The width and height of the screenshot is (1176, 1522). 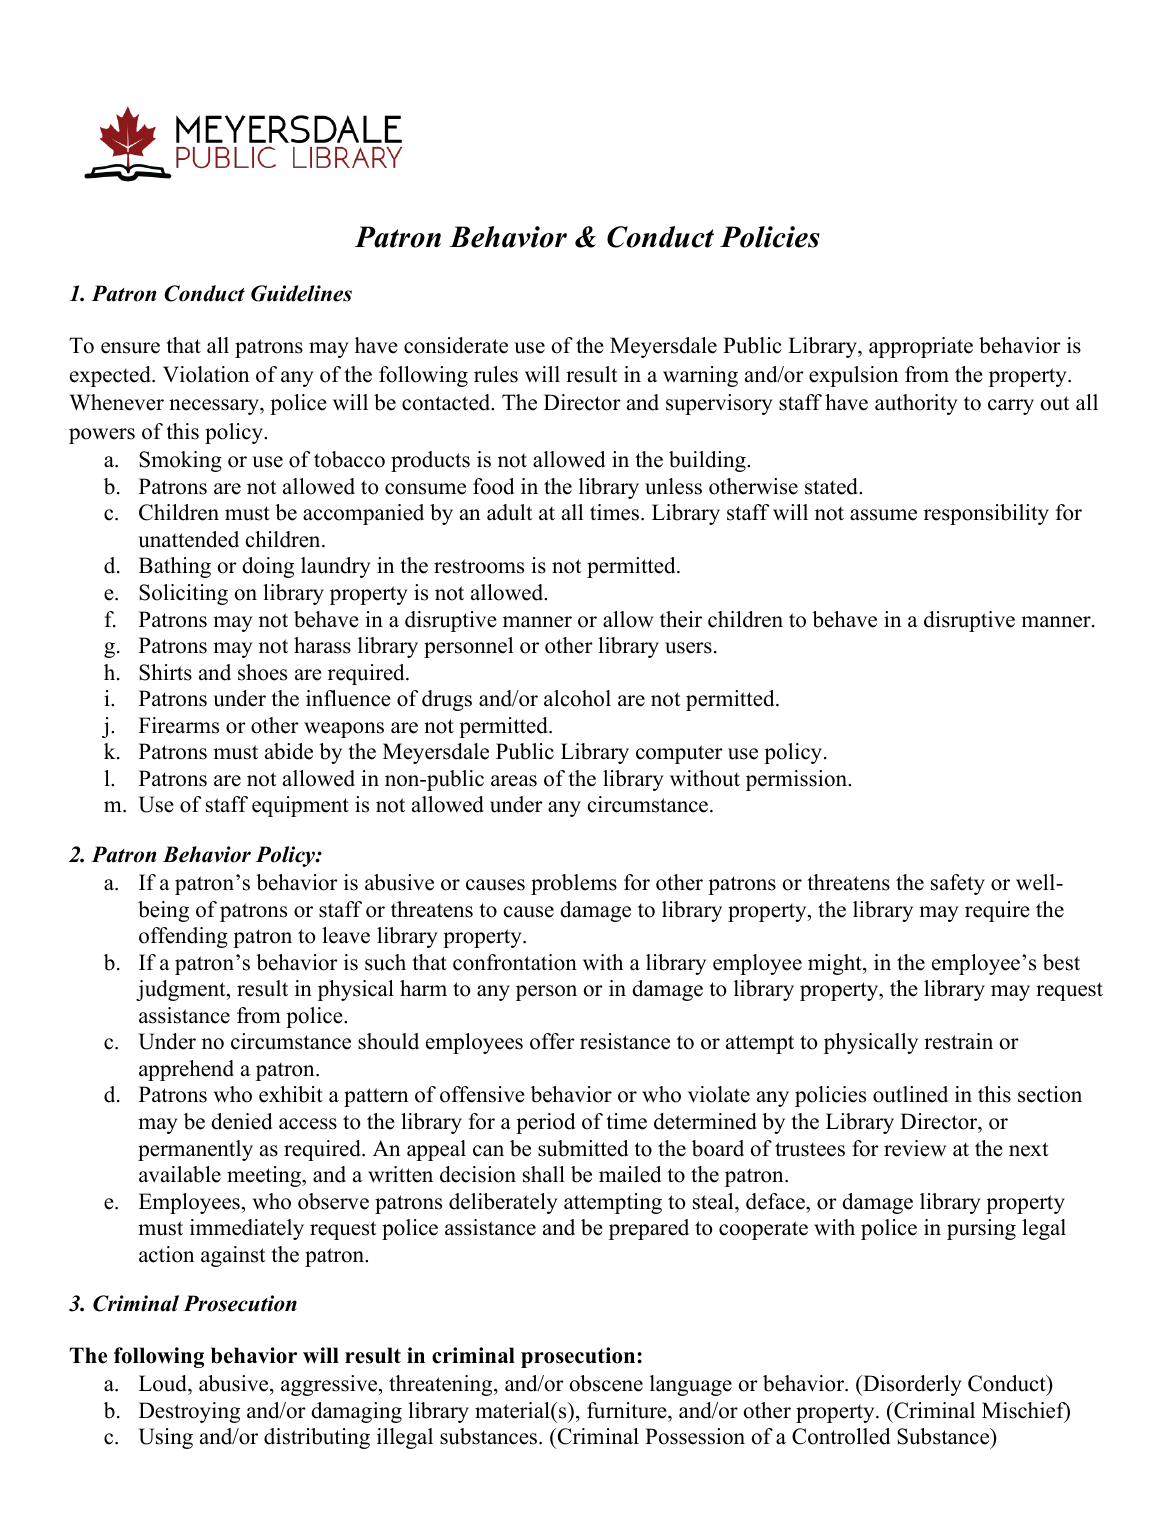 What do you see at coordinates (496, 374) in the screenshot?
I see `rules` at bounding box center [496, 374].
